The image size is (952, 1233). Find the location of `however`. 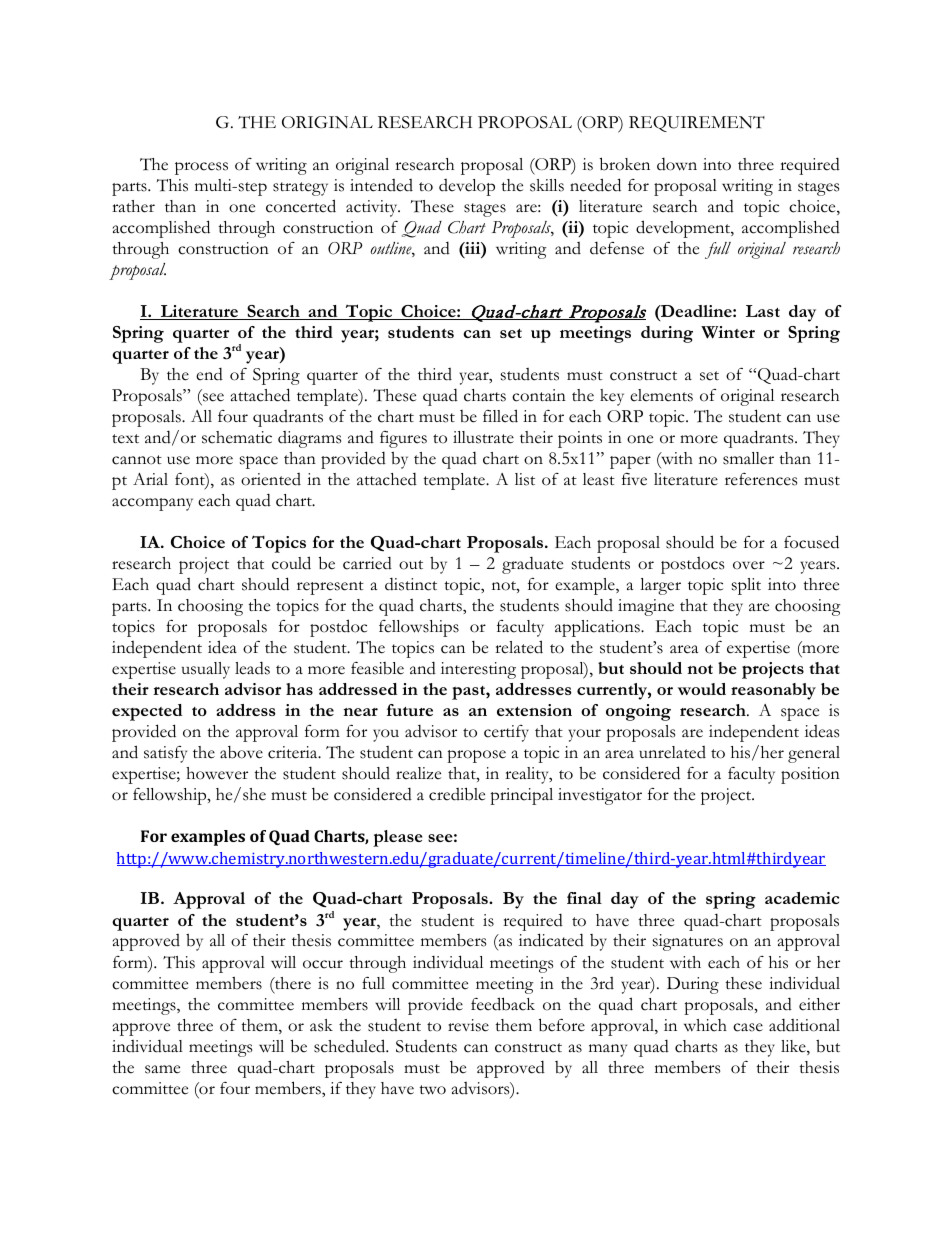

however is located at coordinates (217, 773).
